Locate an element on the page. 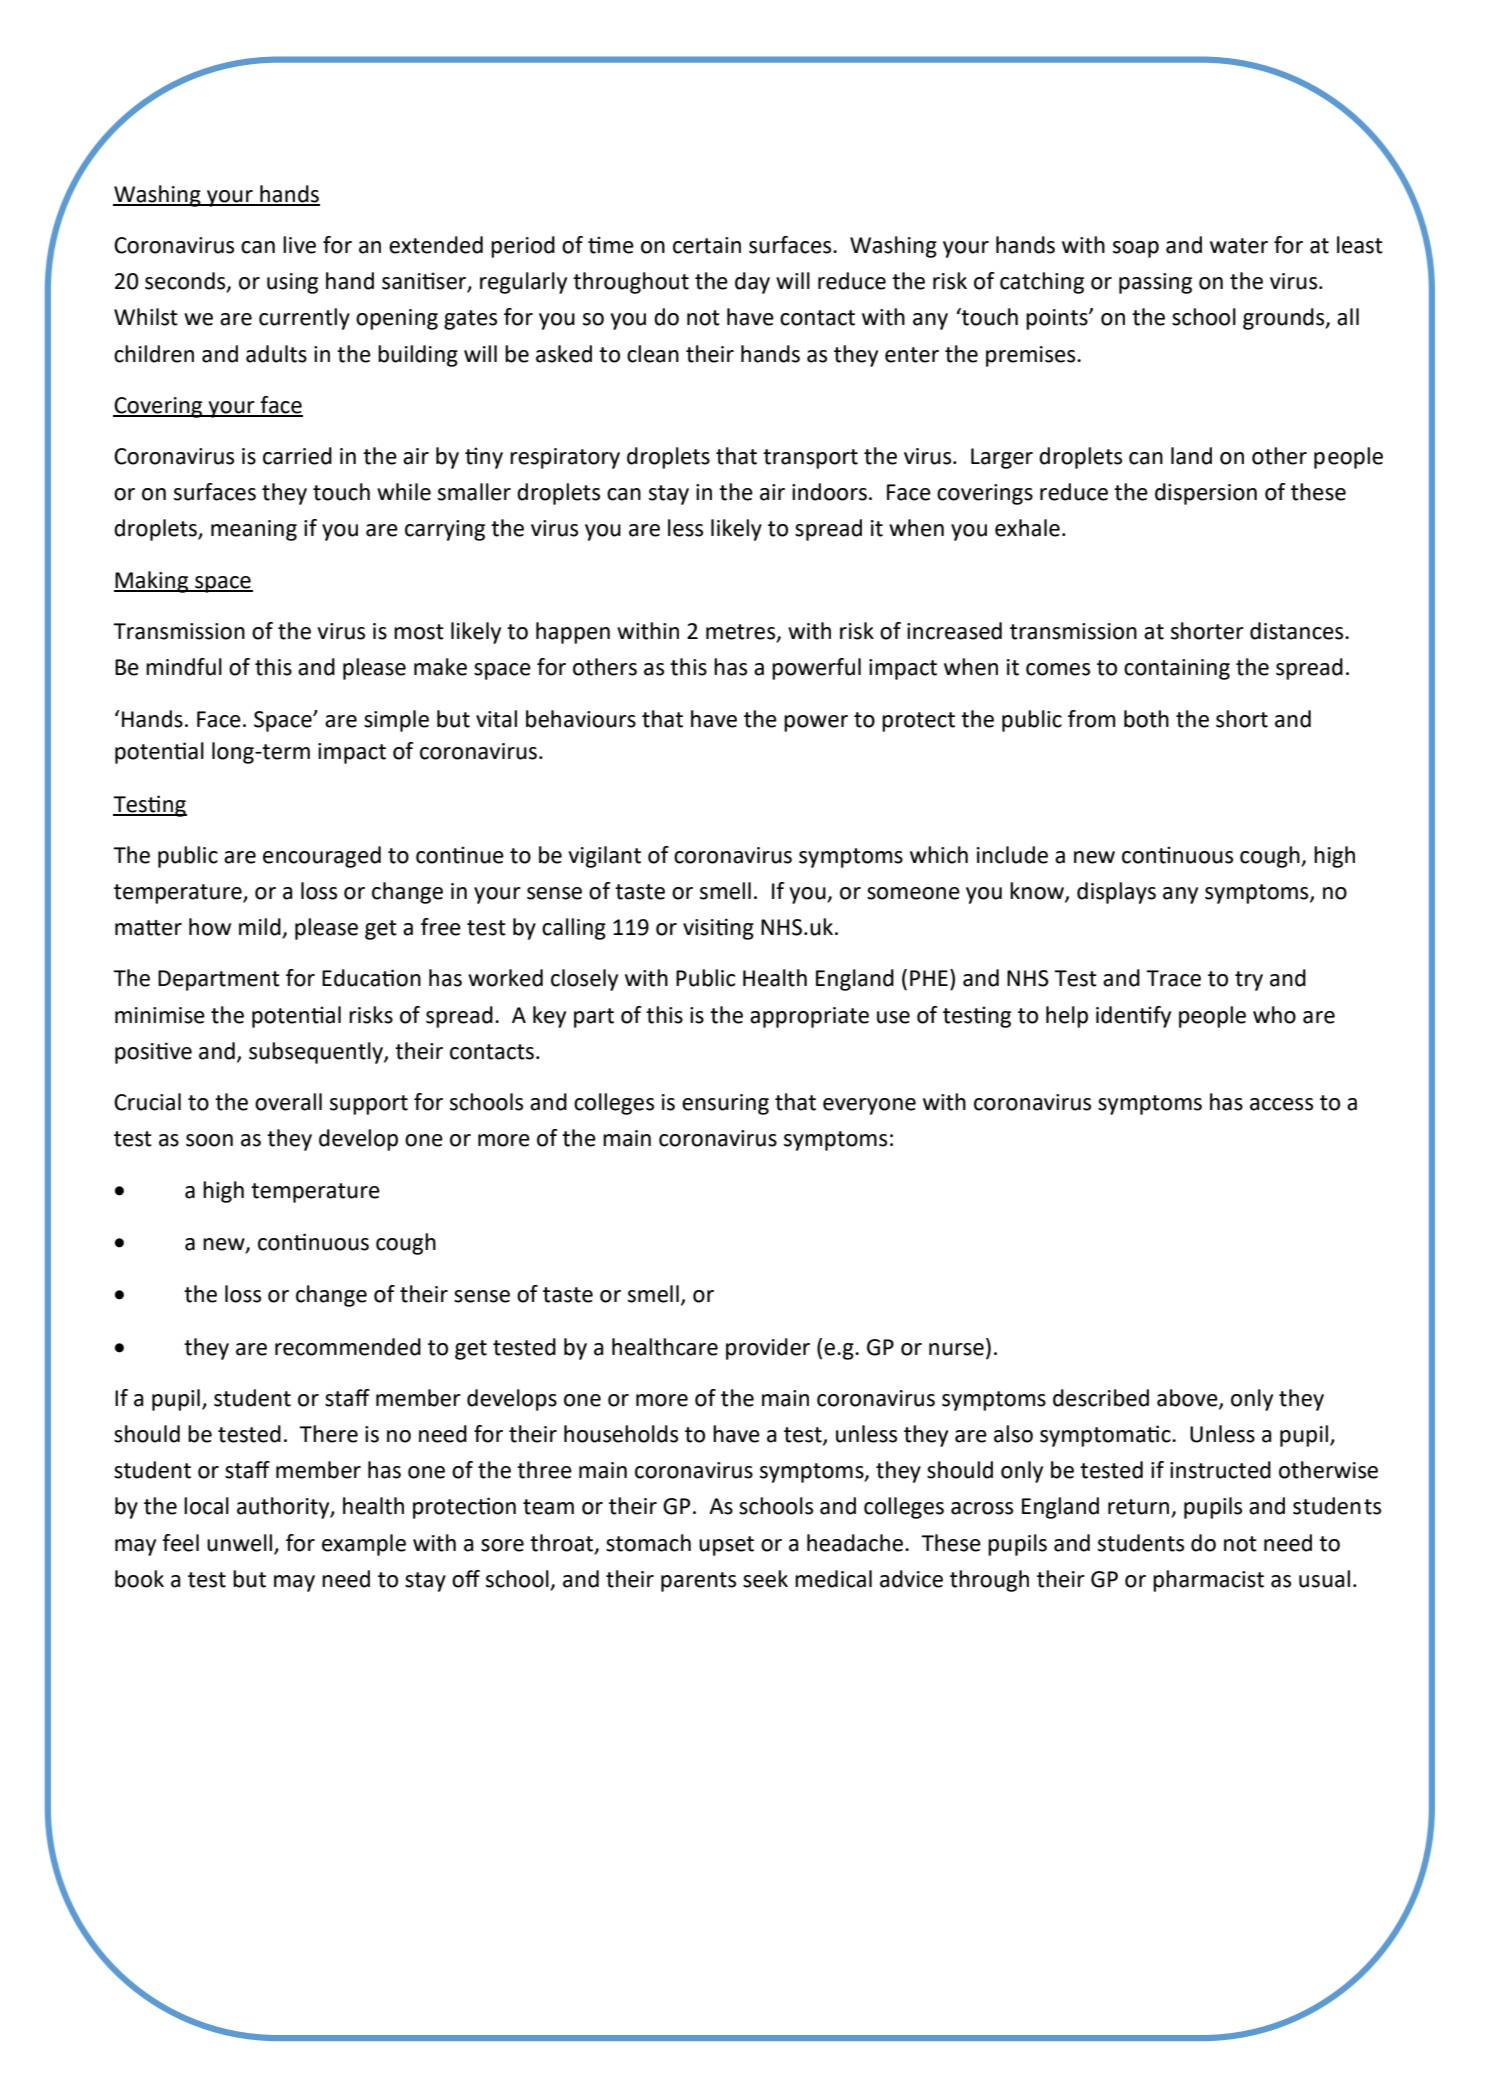 The height and width of the image is (2100, 1485). mild is located at coordinates (261, 928).
